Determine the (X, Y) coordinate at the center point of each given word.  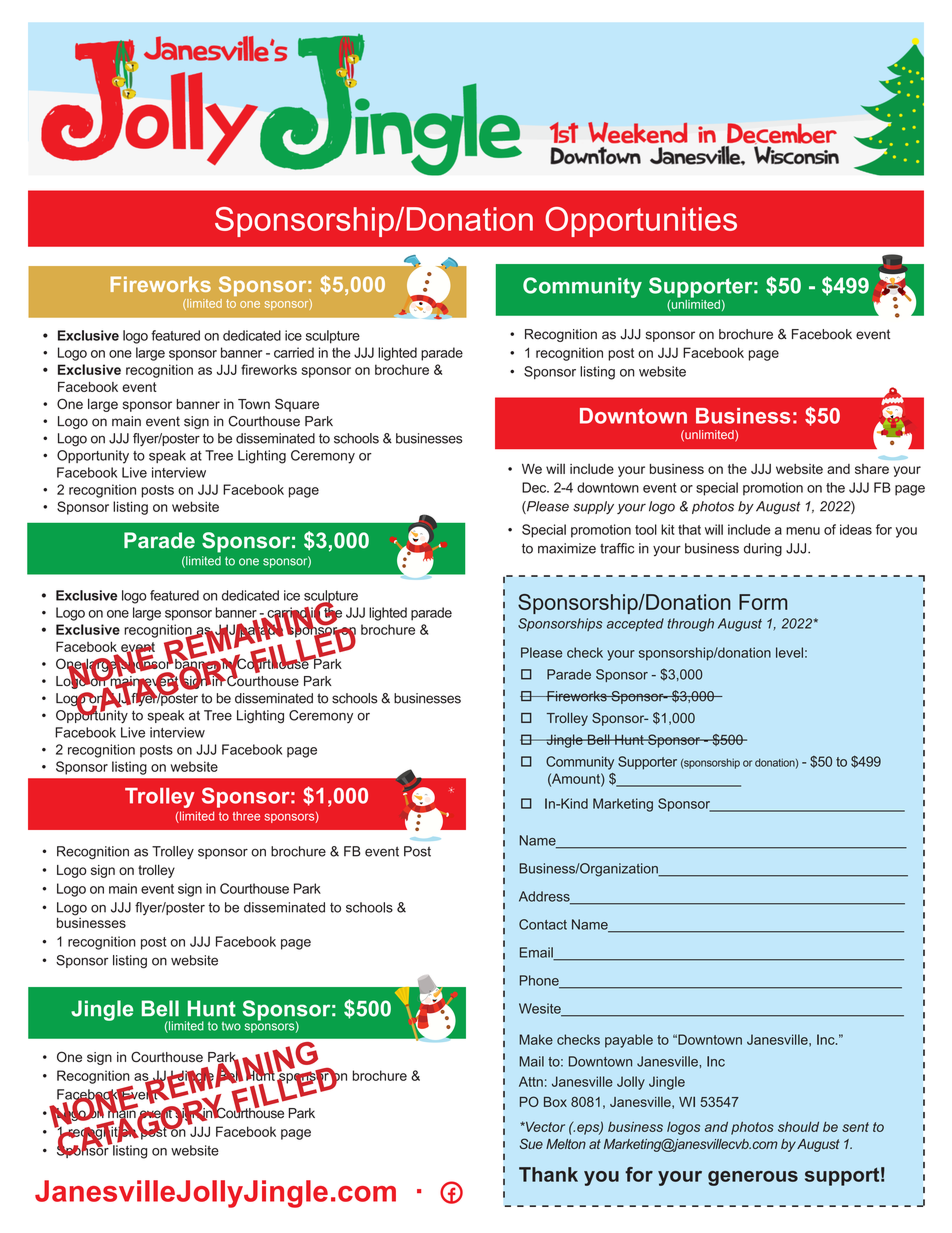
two (231, 1026)
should (798, 1127)
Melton (566, 1144)
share (872, 469)
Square (297, 405)
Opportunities (641, 222)
